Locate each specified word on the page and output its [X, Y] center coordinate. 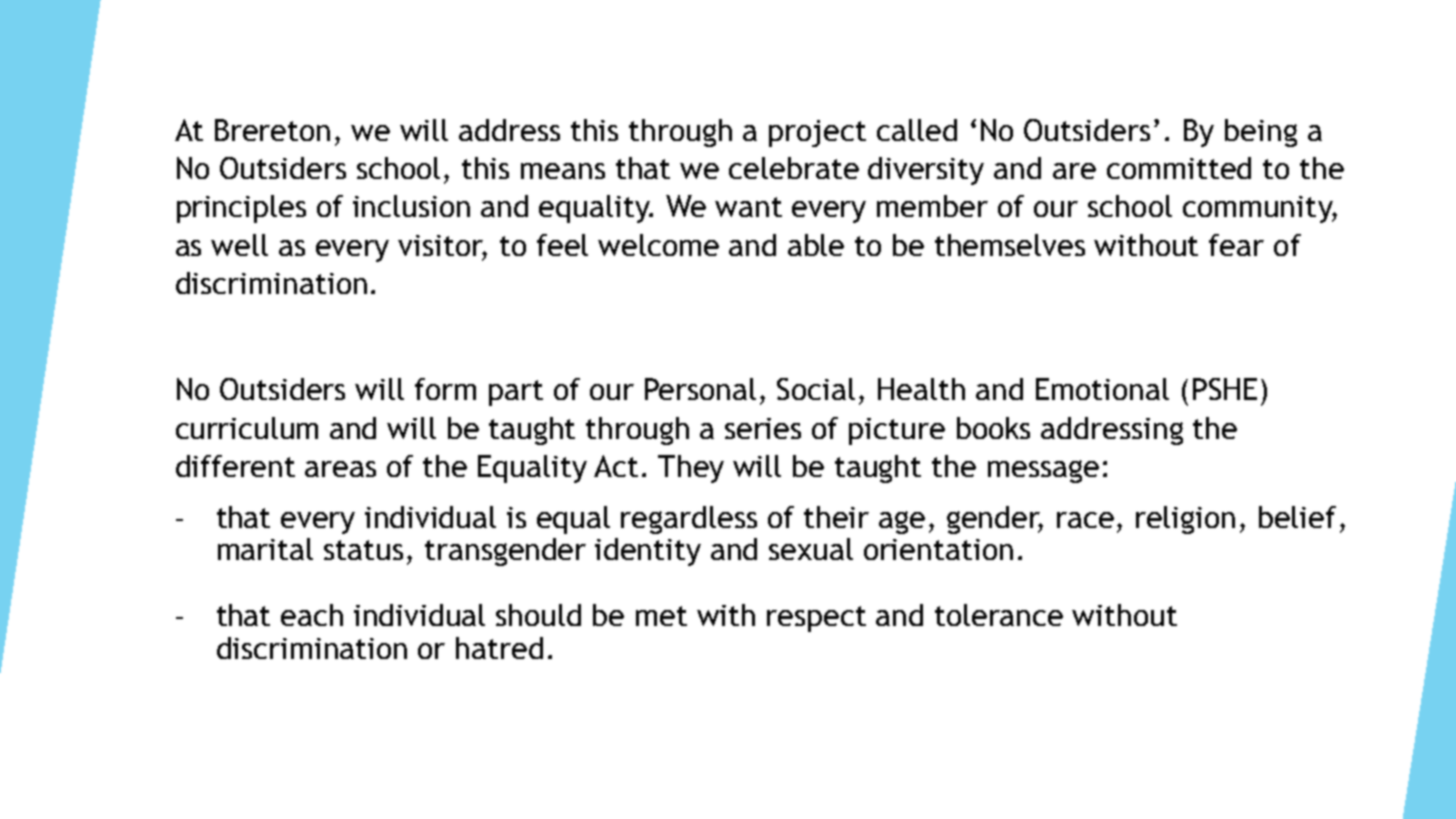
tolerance [999, 615]
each [312, 615]
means [563, 171]
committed [1179, 168]
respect [816, 619]
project [817, 133]
